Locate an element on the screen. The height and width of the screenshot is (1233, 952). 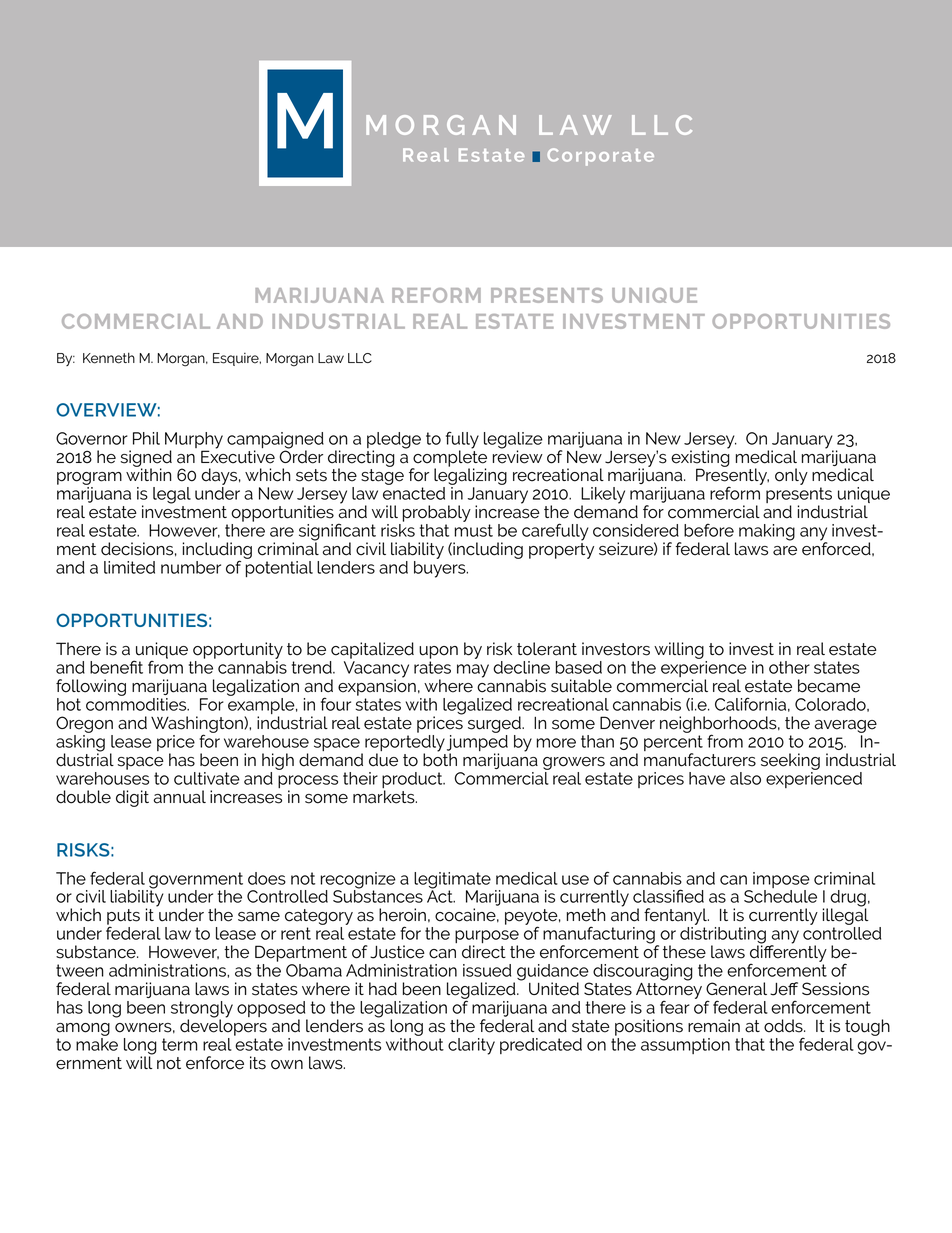
Kenneth is located at coordinates (109, 358).
